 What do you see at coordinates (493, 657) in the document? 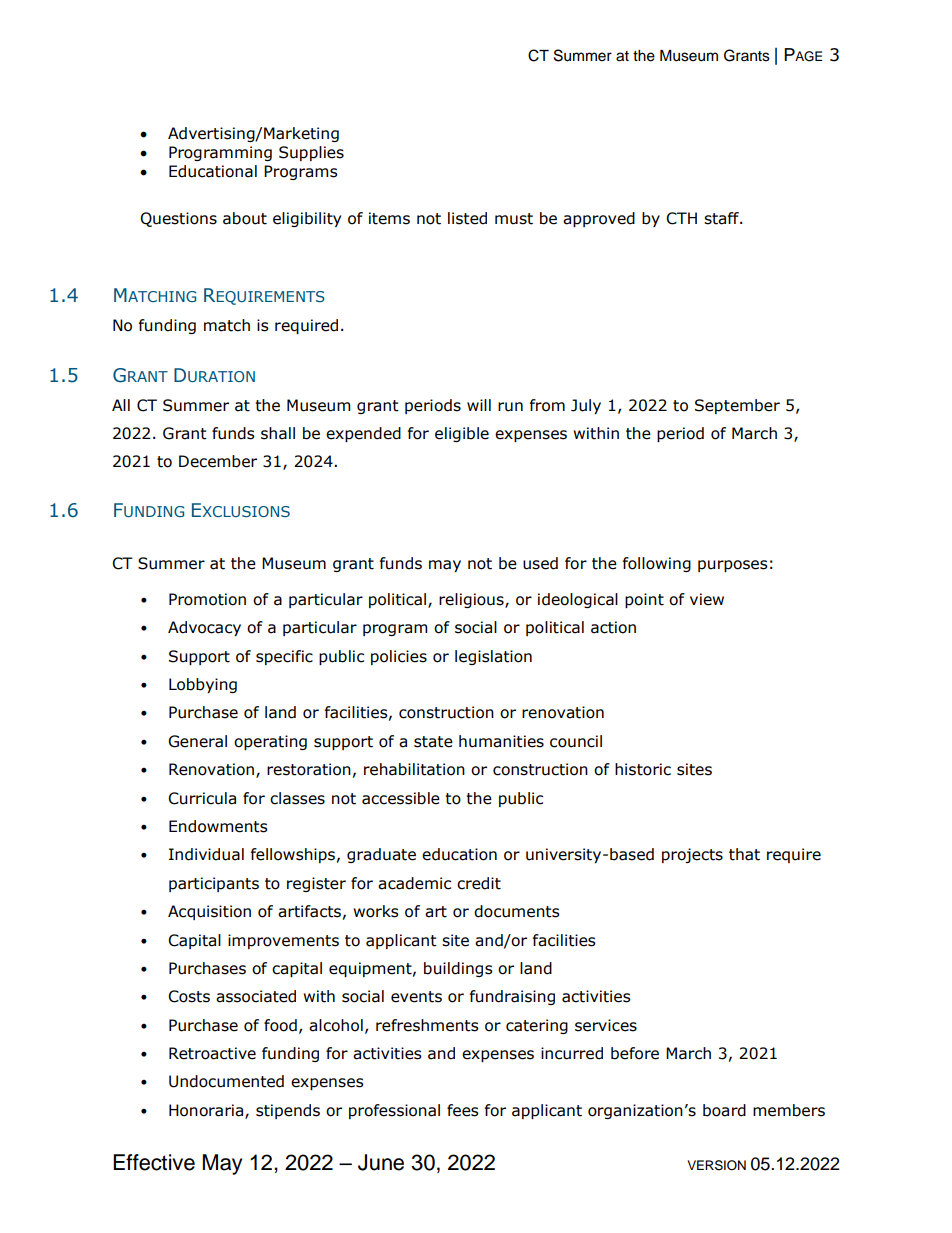
I see `legislation` at bounding box center [493, 657].
